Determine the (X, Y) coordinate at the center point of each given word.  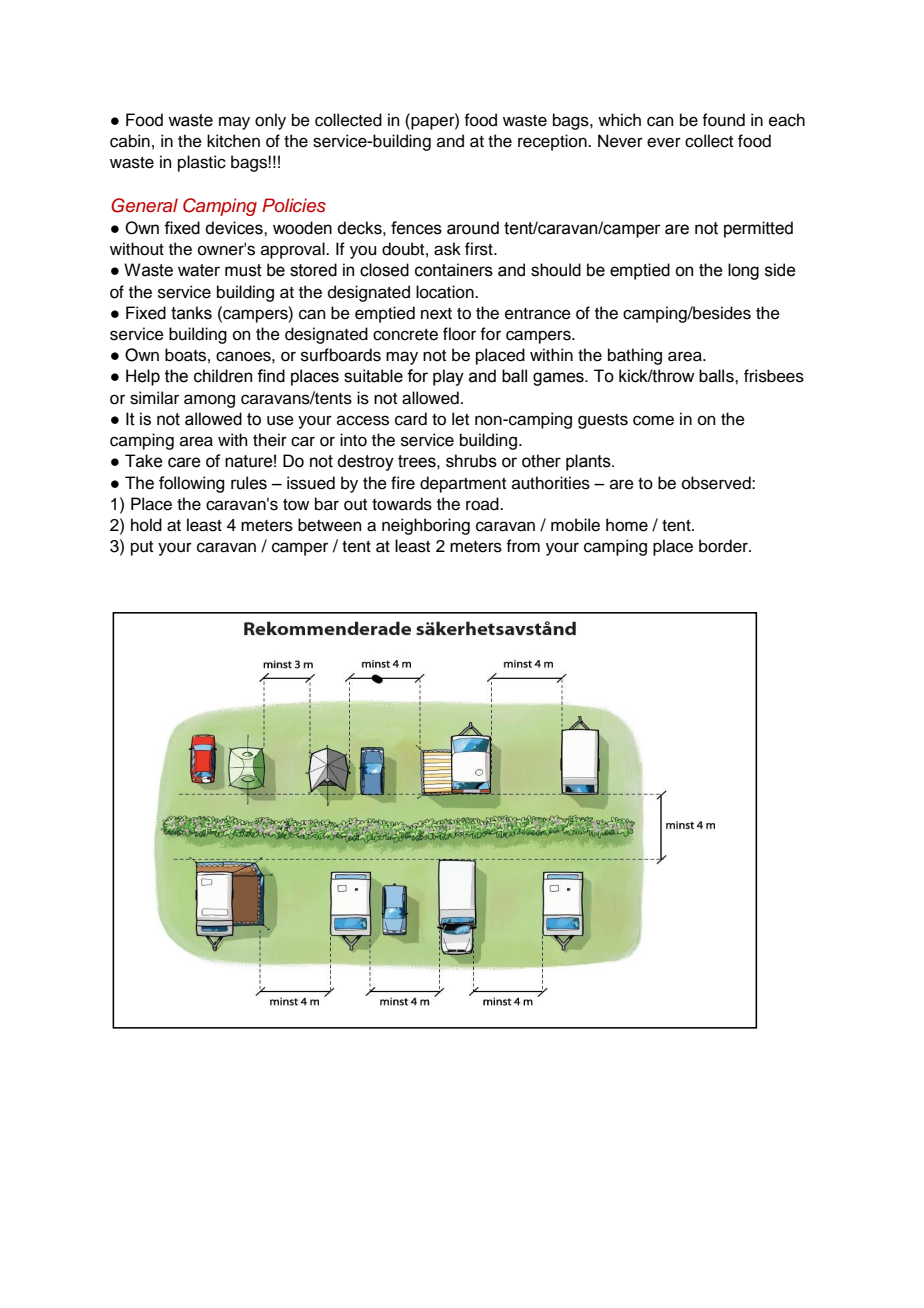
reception (553, 142)
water (199, 270)
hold (146, 525)
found (723, 120)
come (653, 420)
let (460, 419)
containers (454, 270)
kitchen (233, 141)
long (743, 271)
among (209, 401)
